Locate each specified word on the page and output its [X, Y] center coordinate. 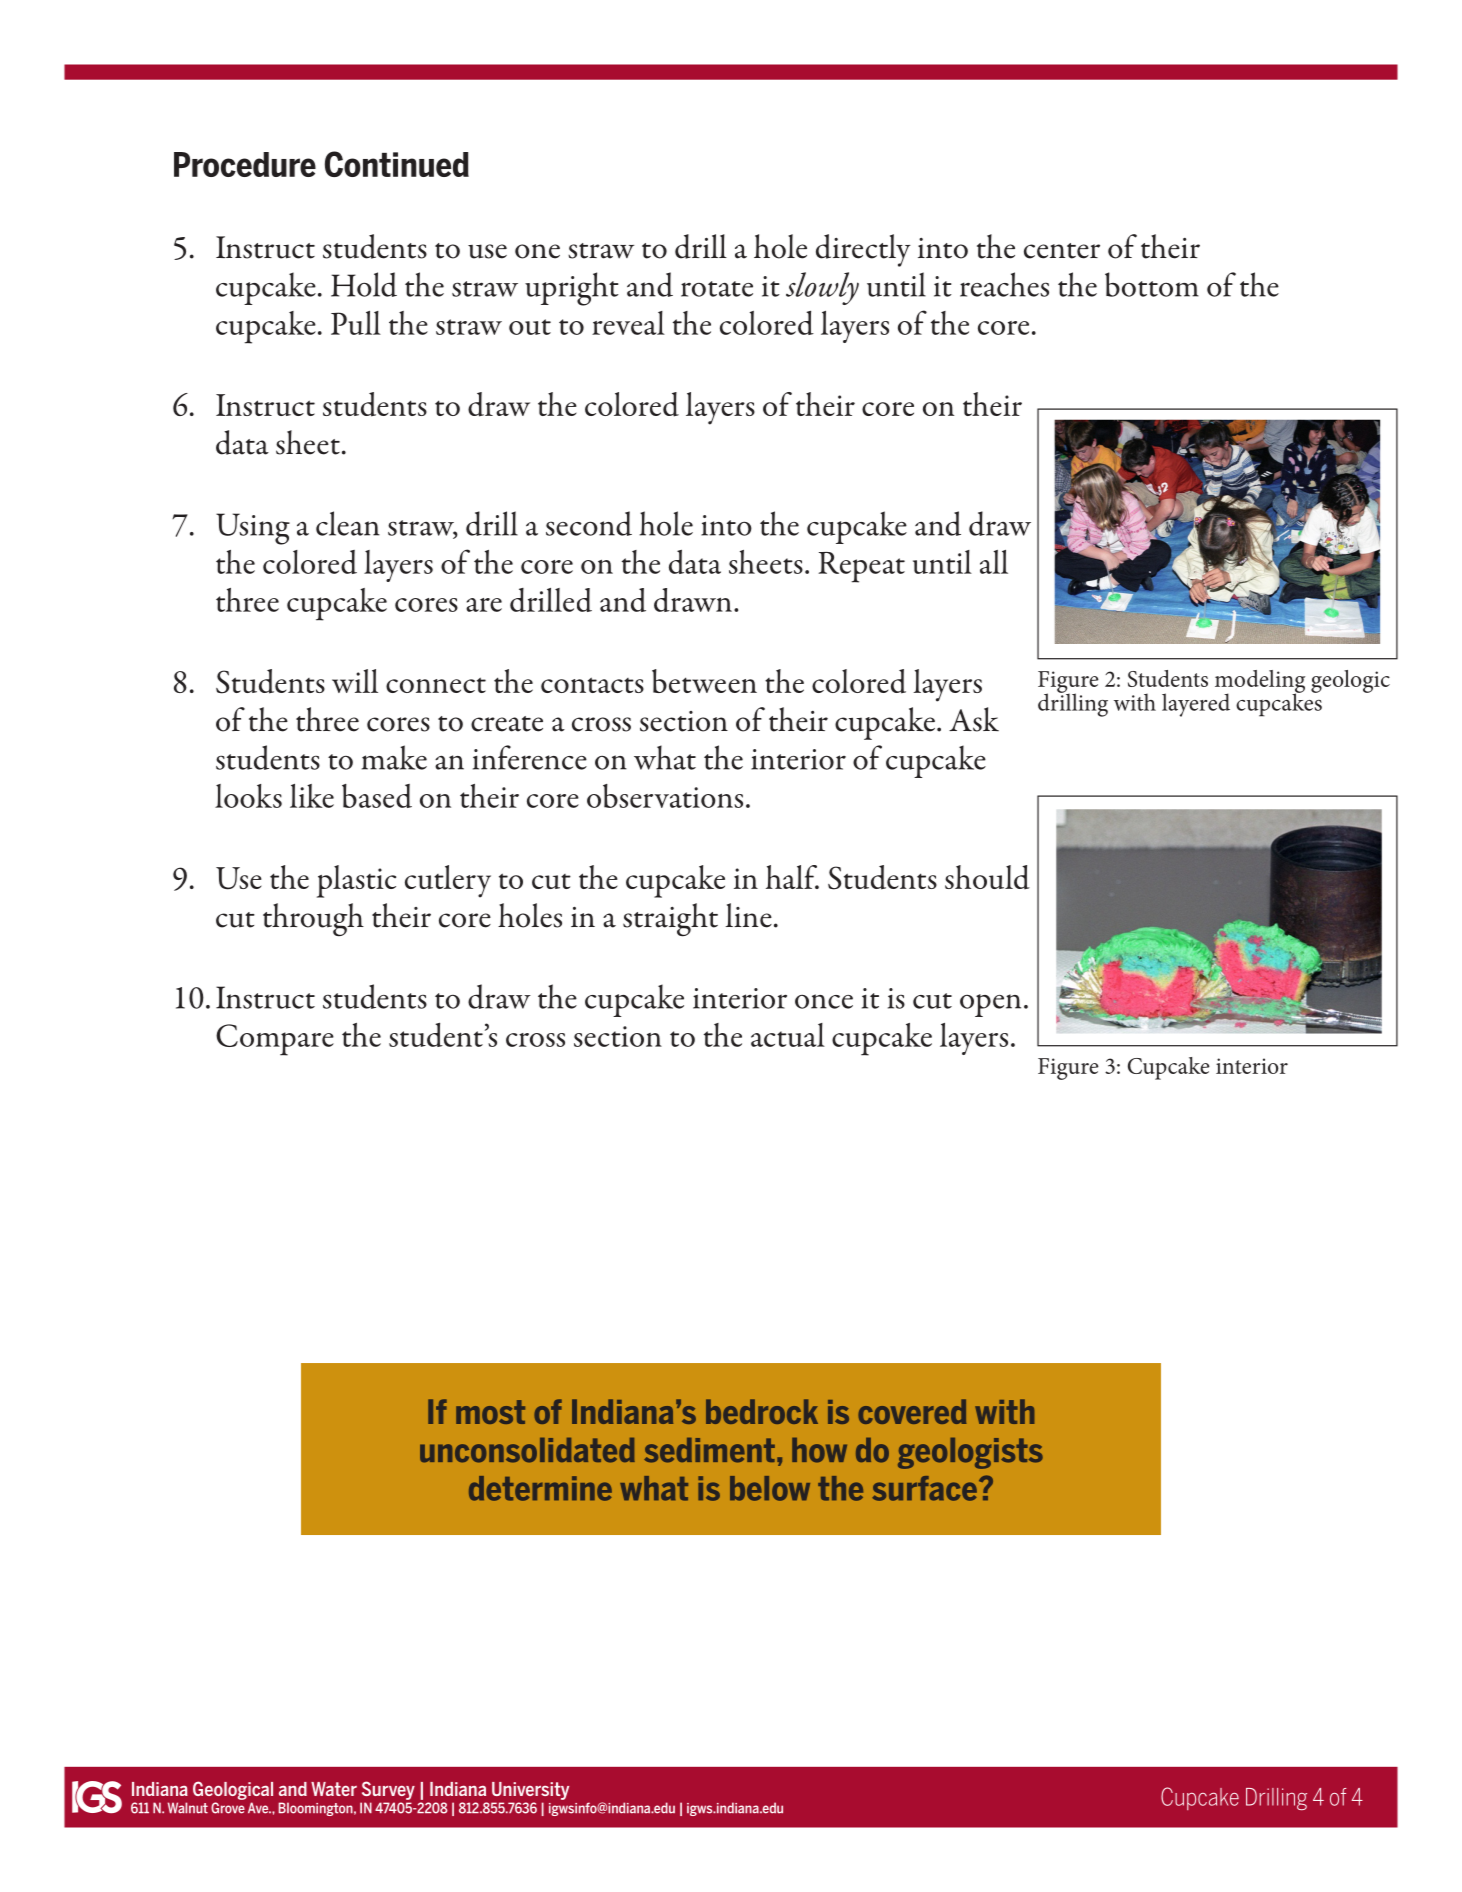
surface [924, 1488]
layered [1196, 705]
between [704, 681]
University [530, 1791]
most [490, 1412]
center [1062, 251]
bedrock [762, 1411]
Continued [397, 164]
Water [334, 1789]
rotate [717, 289]
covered [912, 1411]
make [394, 757]
